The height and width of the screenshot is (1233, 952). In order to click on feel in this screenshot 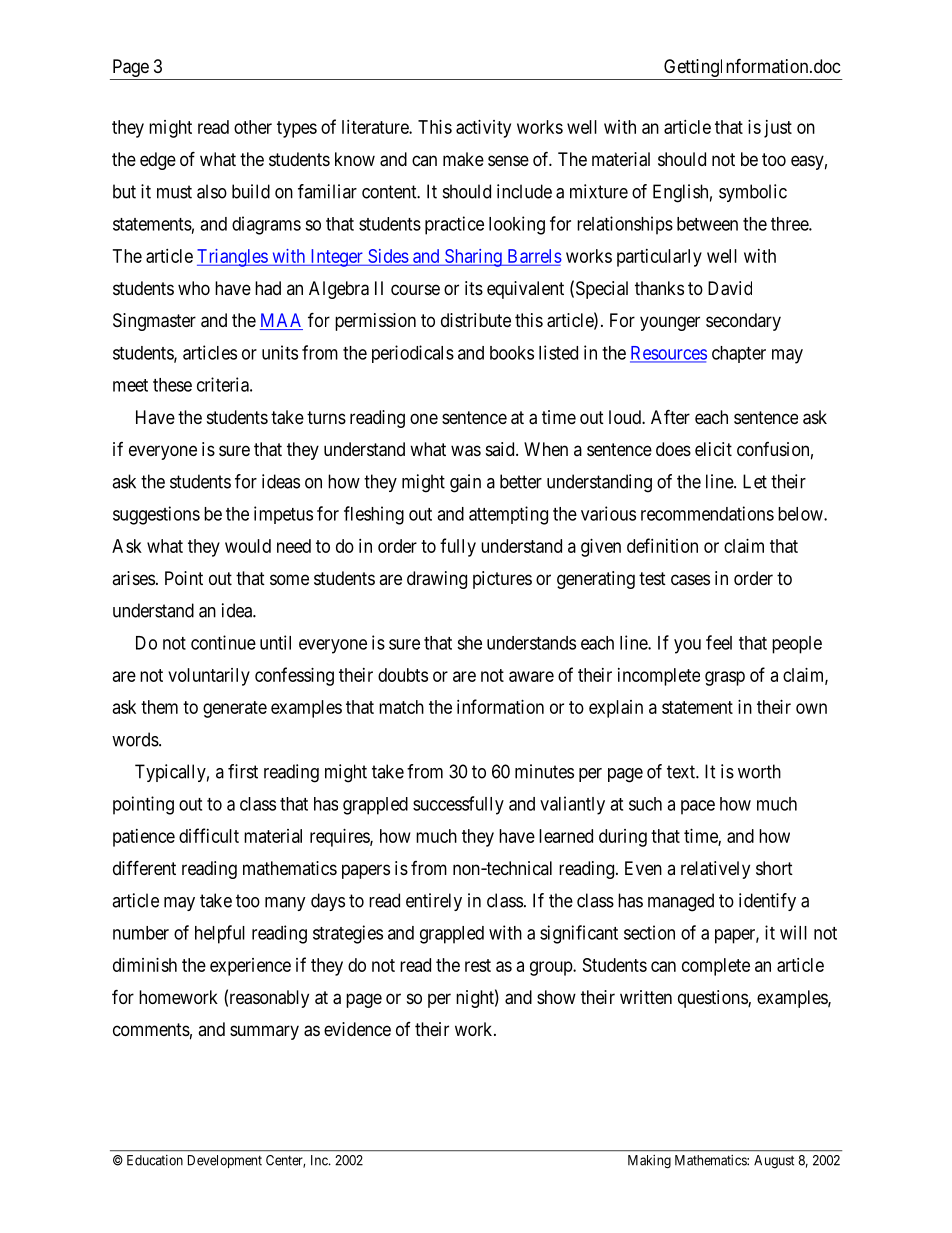, I will do `click(719, 642)`.
